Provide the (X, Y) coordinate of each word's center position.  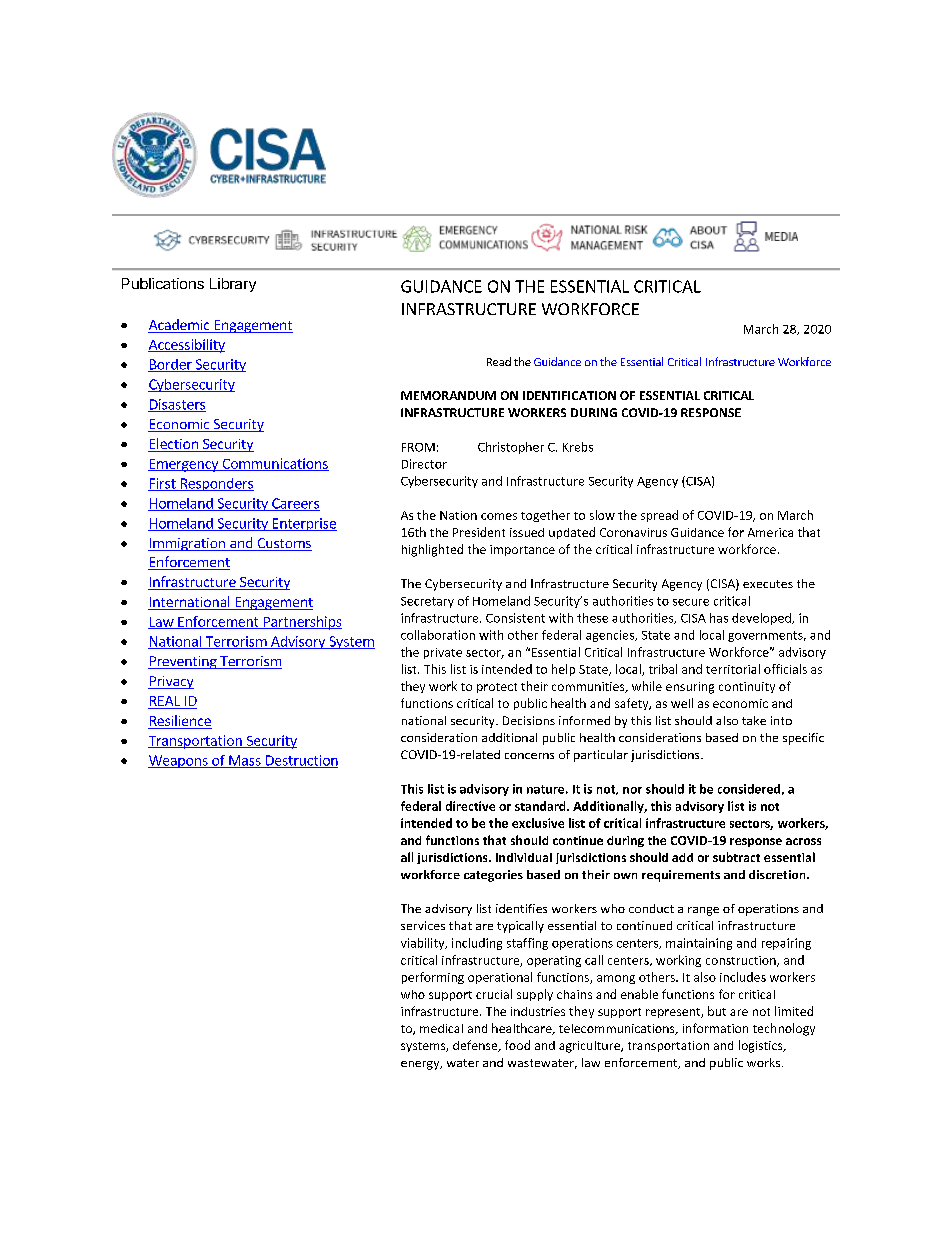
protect (497, 688)
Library (233, 285)
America (770, 532)
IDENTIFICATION (569, 395)
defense (476, 1046)
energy (421, 1065)
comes (499, 516)
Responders (216, 484)
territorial (733, 669)
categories (493, 876)
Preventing (183, 662)
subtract (736, 857)
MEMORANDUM (448, 395)
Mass (245, 761)
